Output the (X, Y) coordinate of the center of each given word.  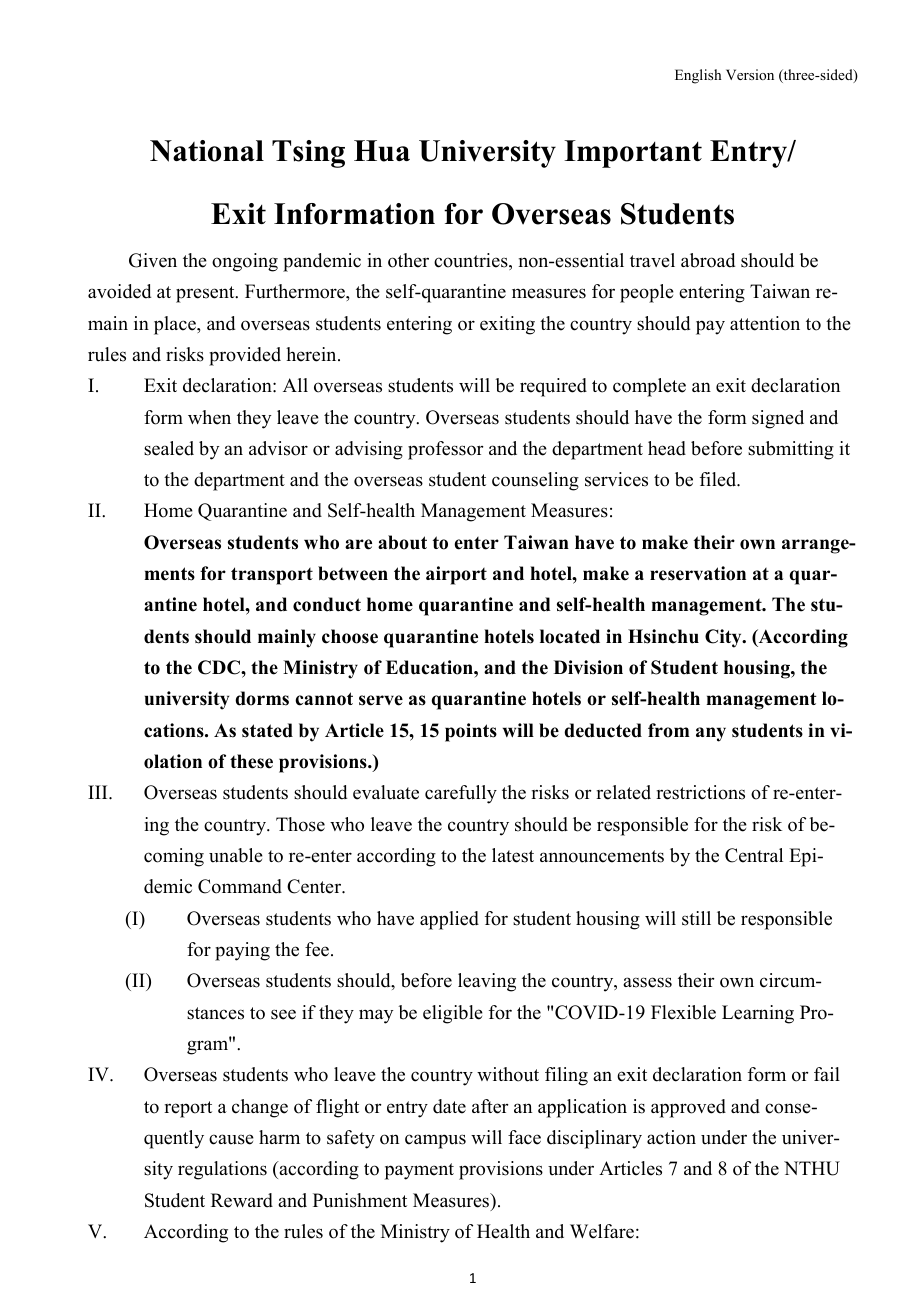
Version (750, 74)
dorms (262, 698)
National (207, 151)
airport (456, 575)
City (724, 638)
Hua (382, 151)
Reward (242, 1200)
